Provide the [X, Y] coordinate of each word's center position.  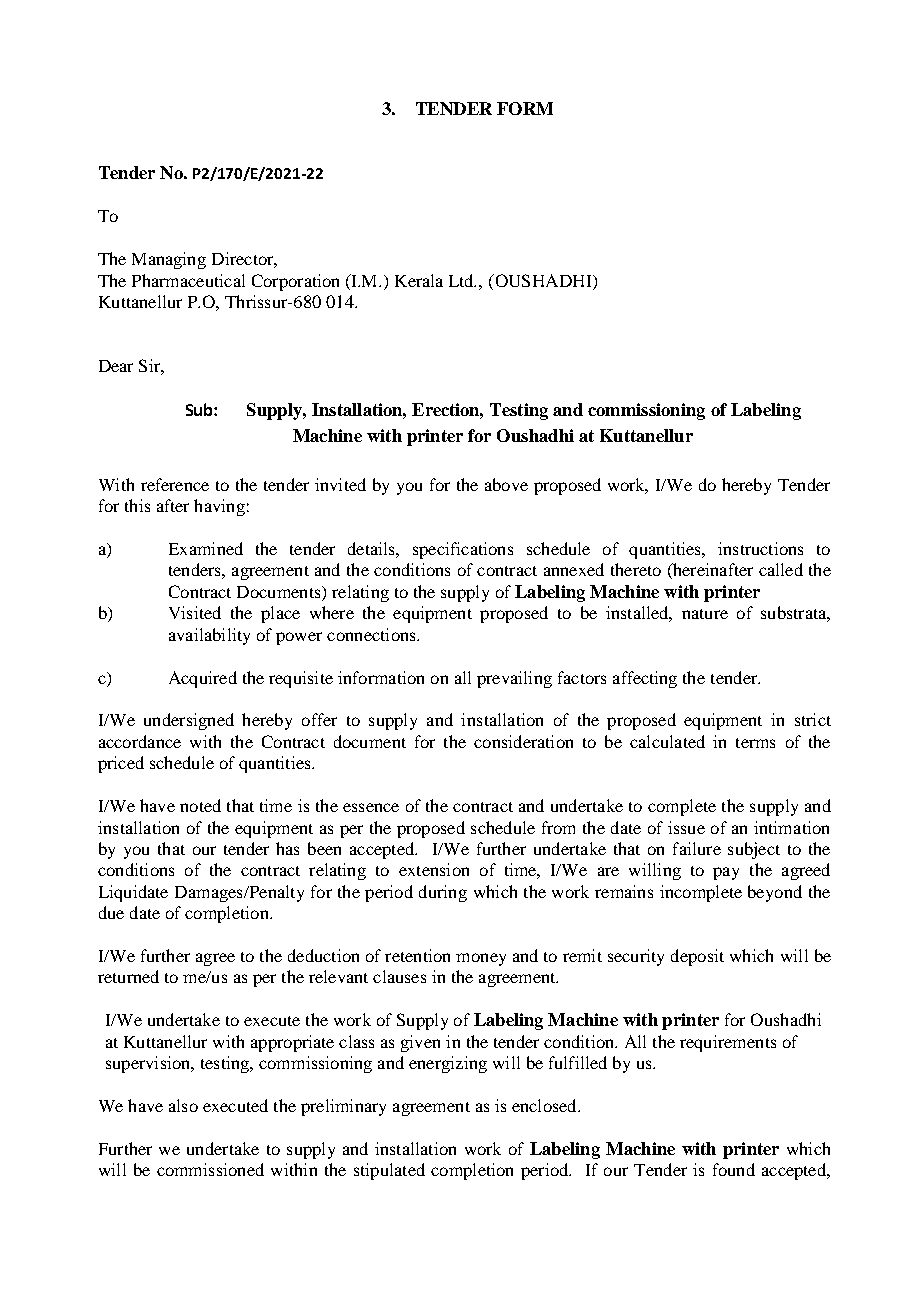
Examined [206, 548]
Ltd [462, 280]
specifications [463, 550]
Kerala [419, 280]
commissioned [210, 1169]
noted [200, 805]
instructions [760, 548]
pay [726, 873]
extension [434, 869]
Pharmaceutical [188, 280]
